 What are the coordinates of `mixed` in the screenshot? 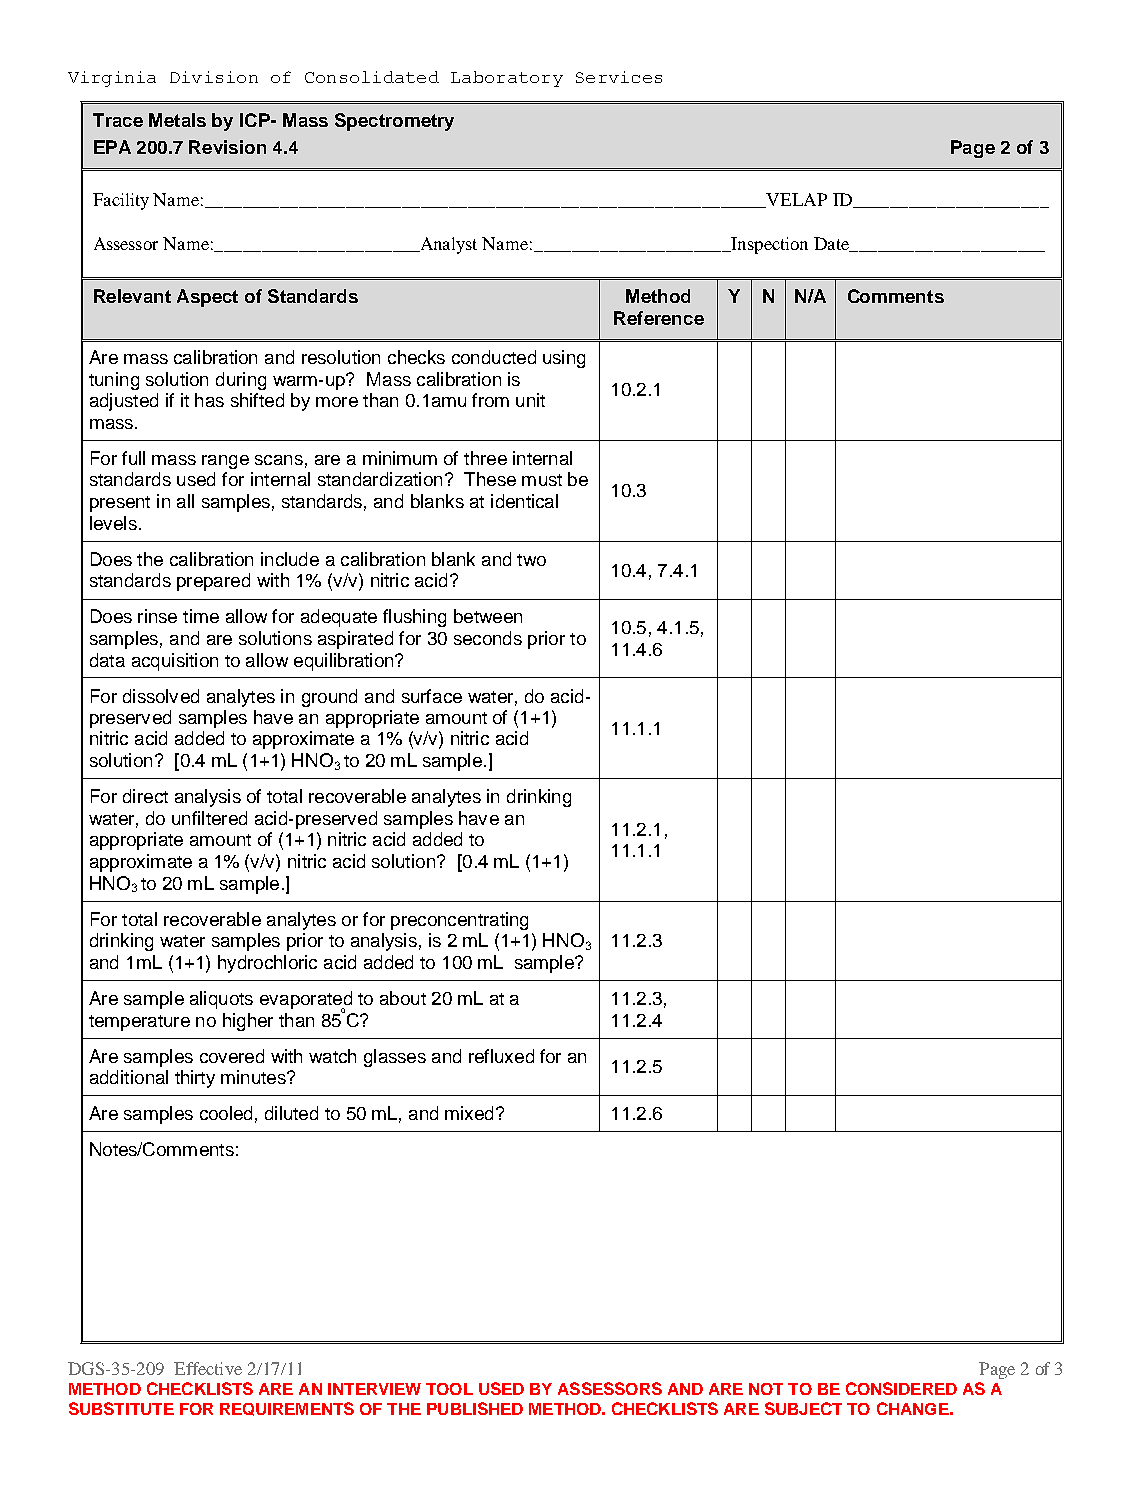 It's located at (469, 1113).
